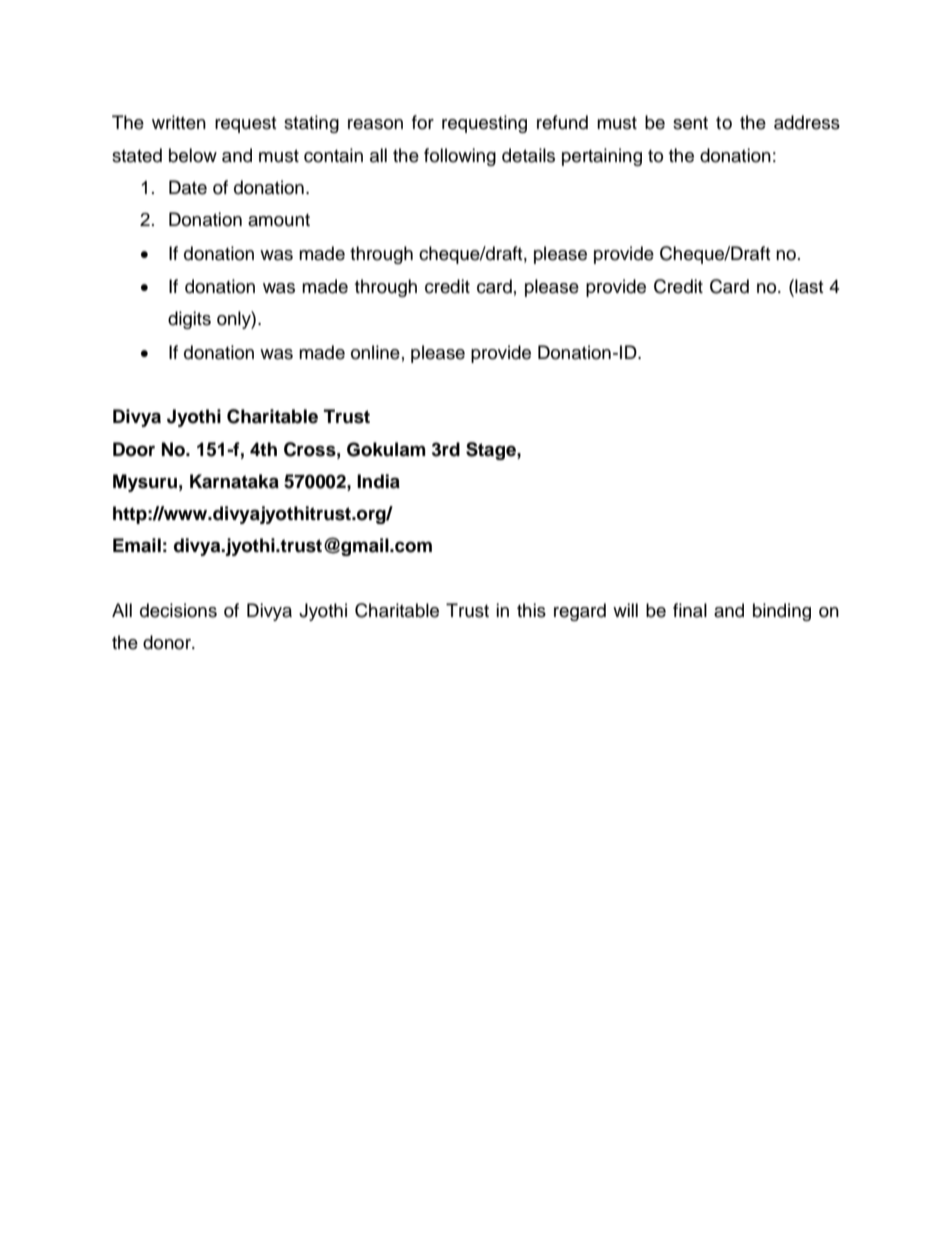  What do you see at coordinates (189, 320) in the image?
I see `digits` at bounding box center [189, 320].
